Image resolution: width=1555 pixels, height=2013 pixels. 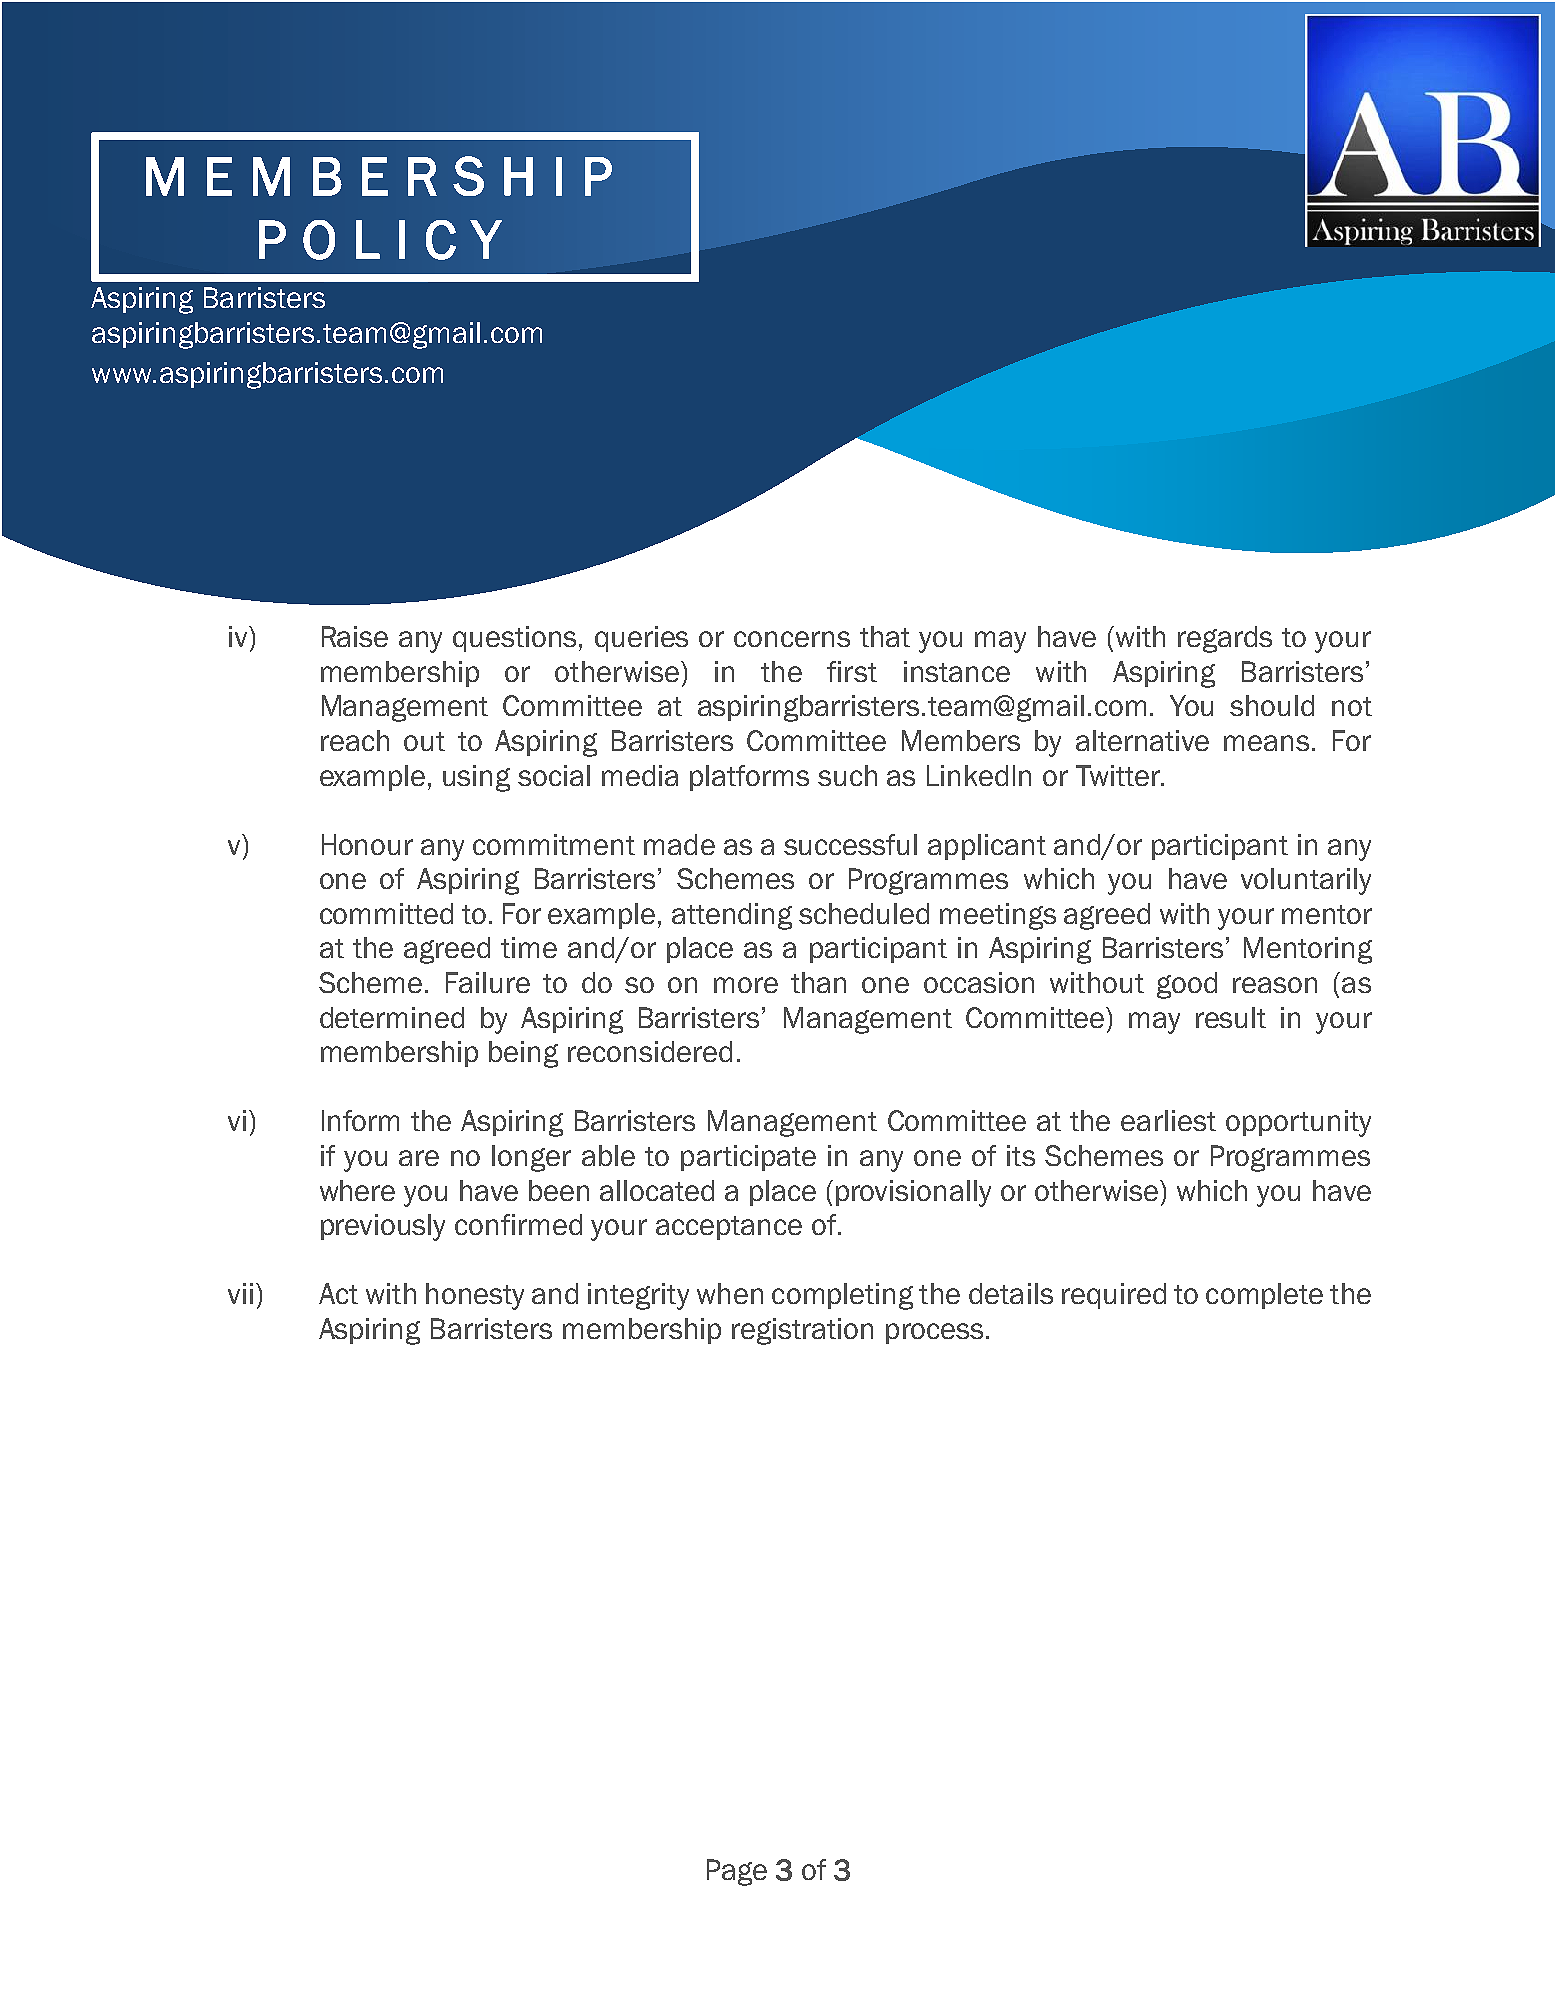 I want to click on process, so click(x=934, y=1333).
